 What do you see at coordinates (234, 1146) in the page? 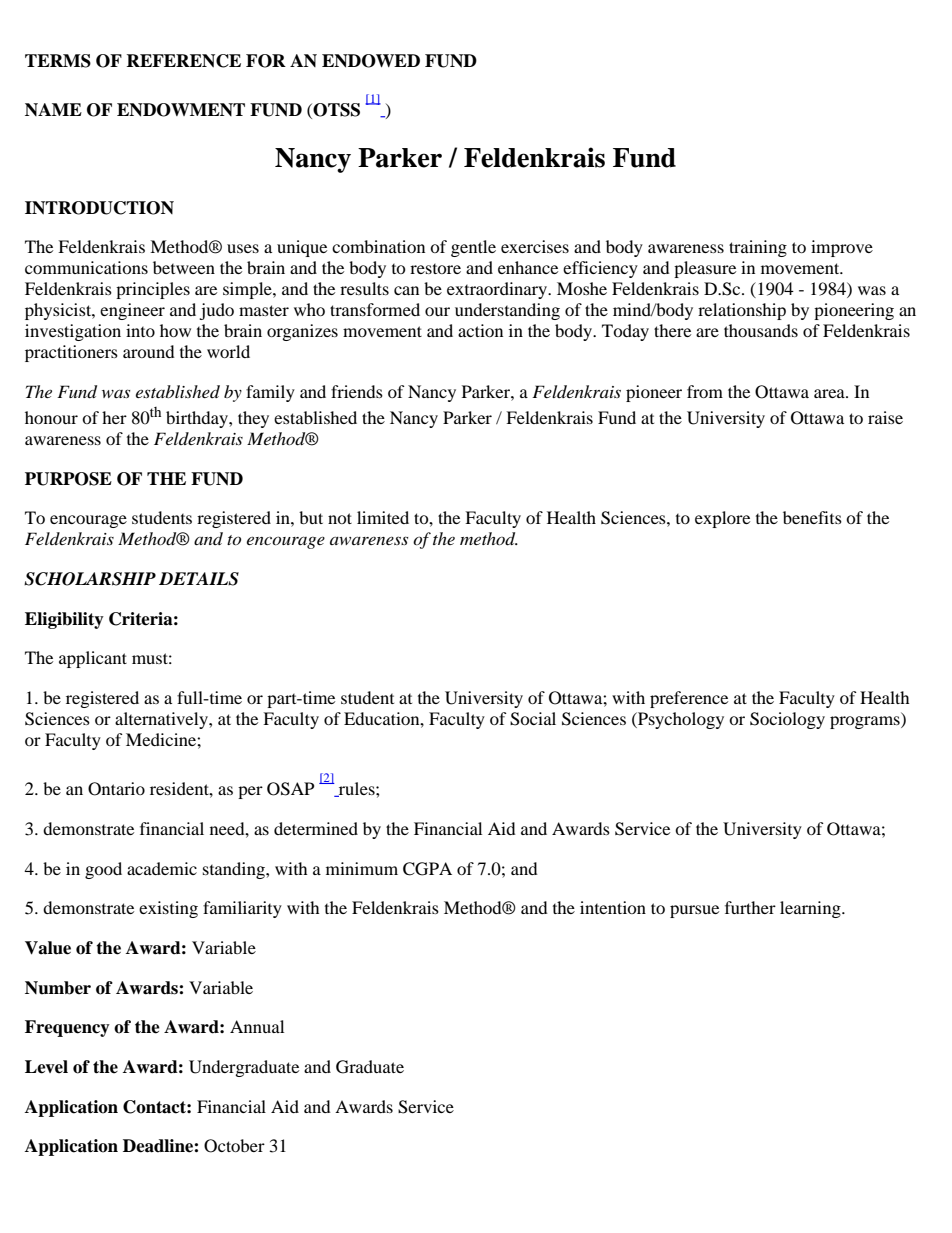
I see `October` at bounding box center [234, 1146].
